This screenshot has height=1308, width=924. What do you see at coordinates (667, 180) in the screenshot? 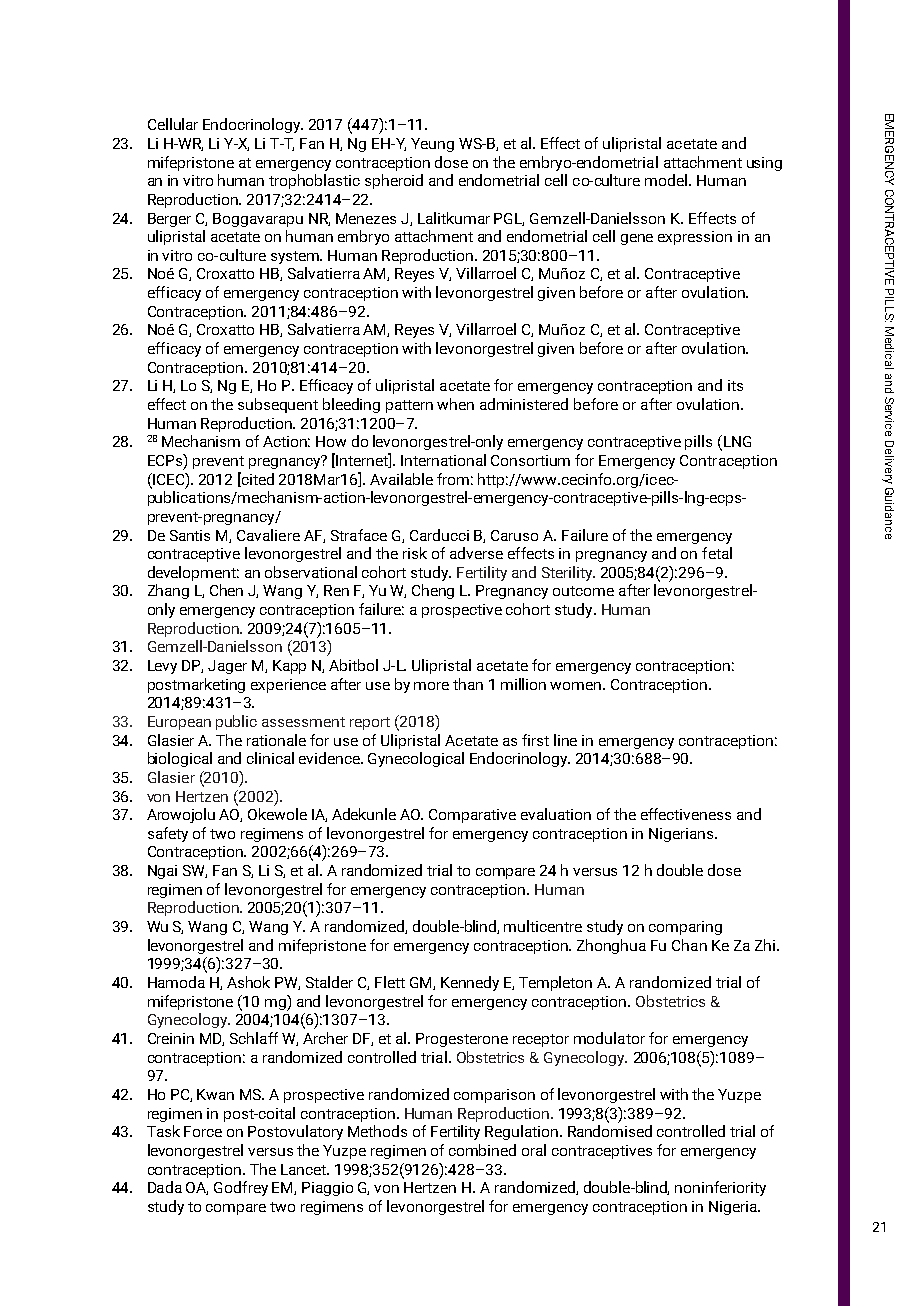
I see `model` at bounding box center [667, 180].
